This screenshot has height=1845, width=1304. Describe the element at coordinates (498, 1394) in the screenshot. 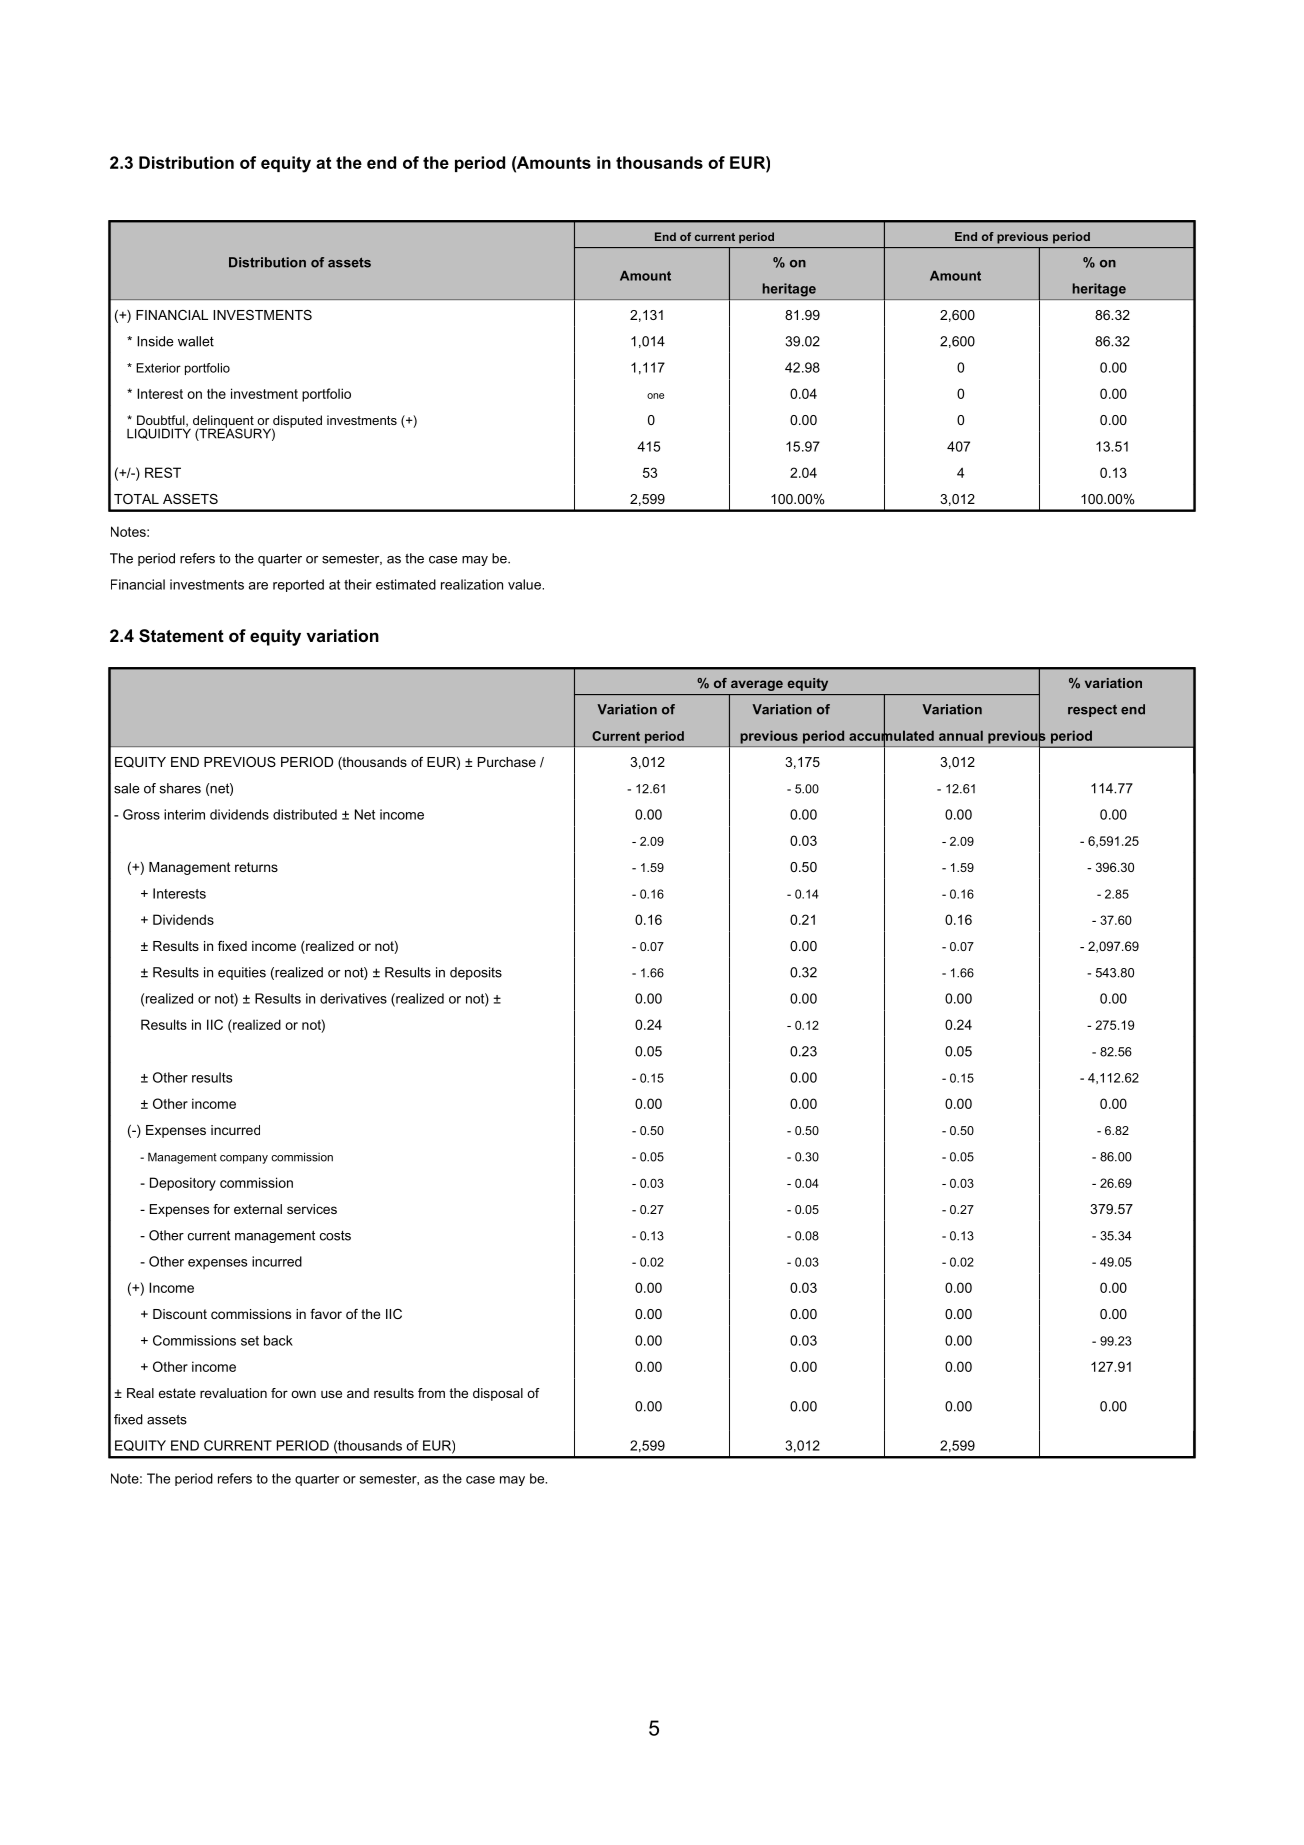

I see `disposal` at that location.
